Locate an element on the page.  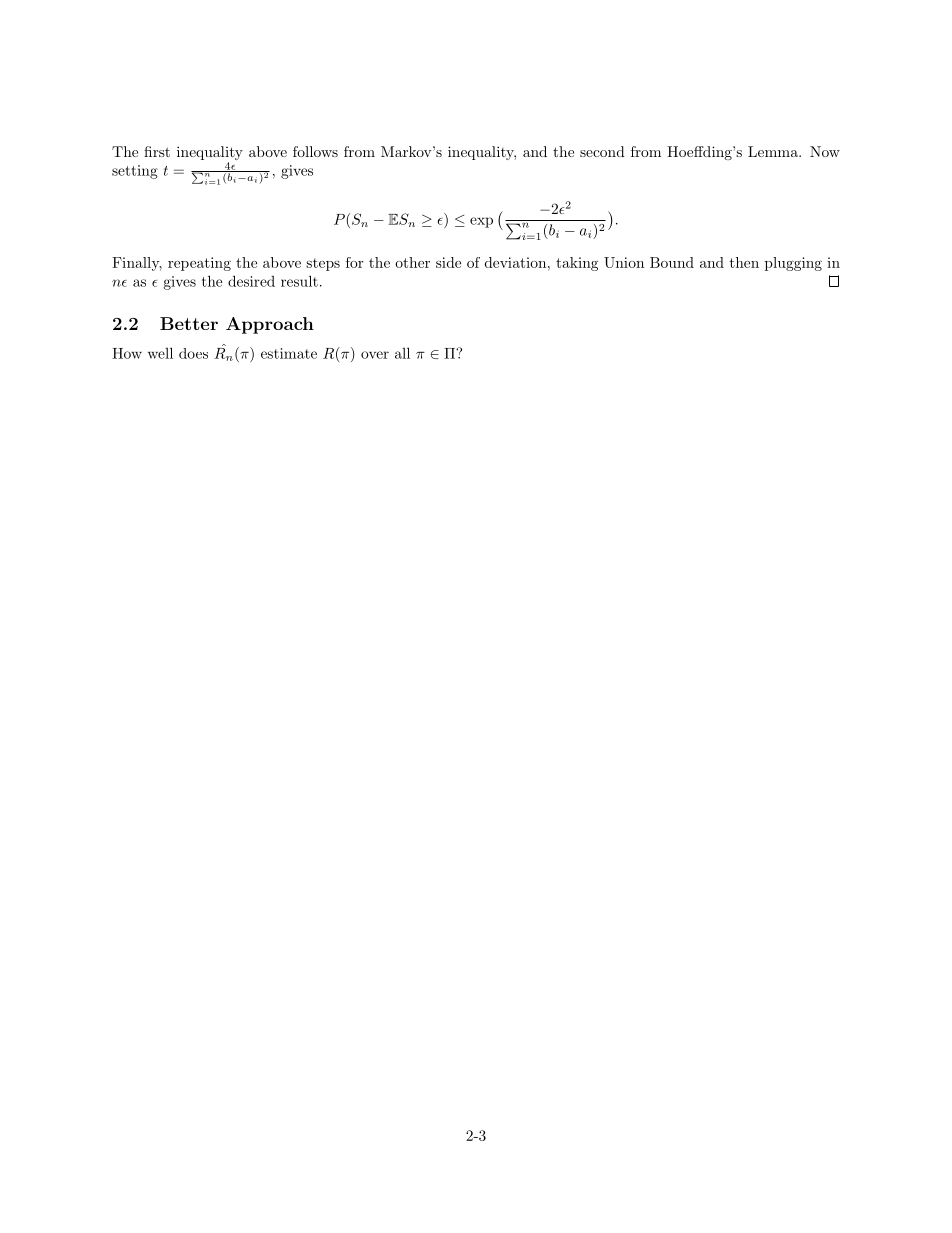
does is located at coordinates (193, 353).
